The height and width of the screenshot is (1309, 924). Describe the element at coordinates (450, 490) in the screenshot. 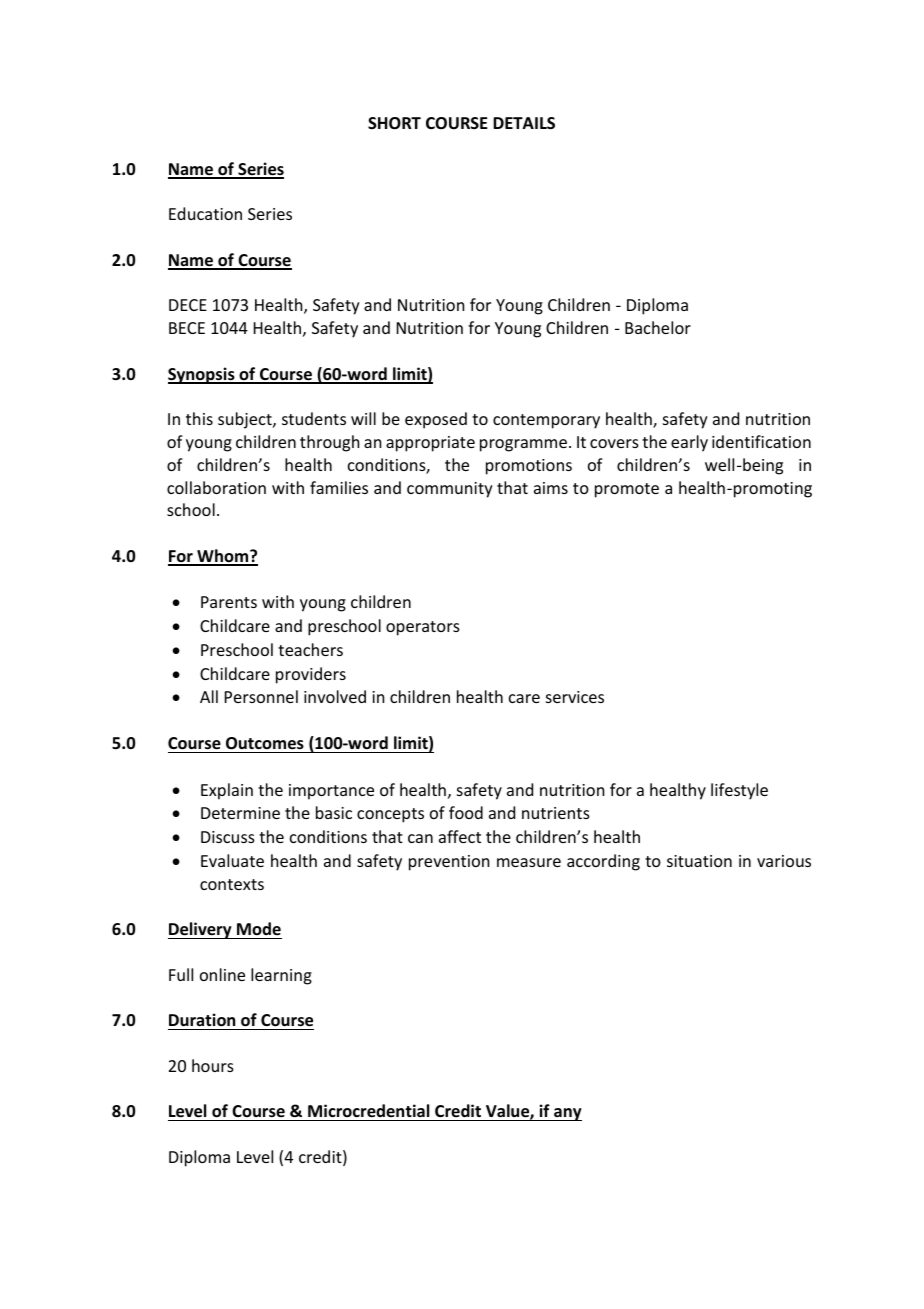

I see `community` at that location.
